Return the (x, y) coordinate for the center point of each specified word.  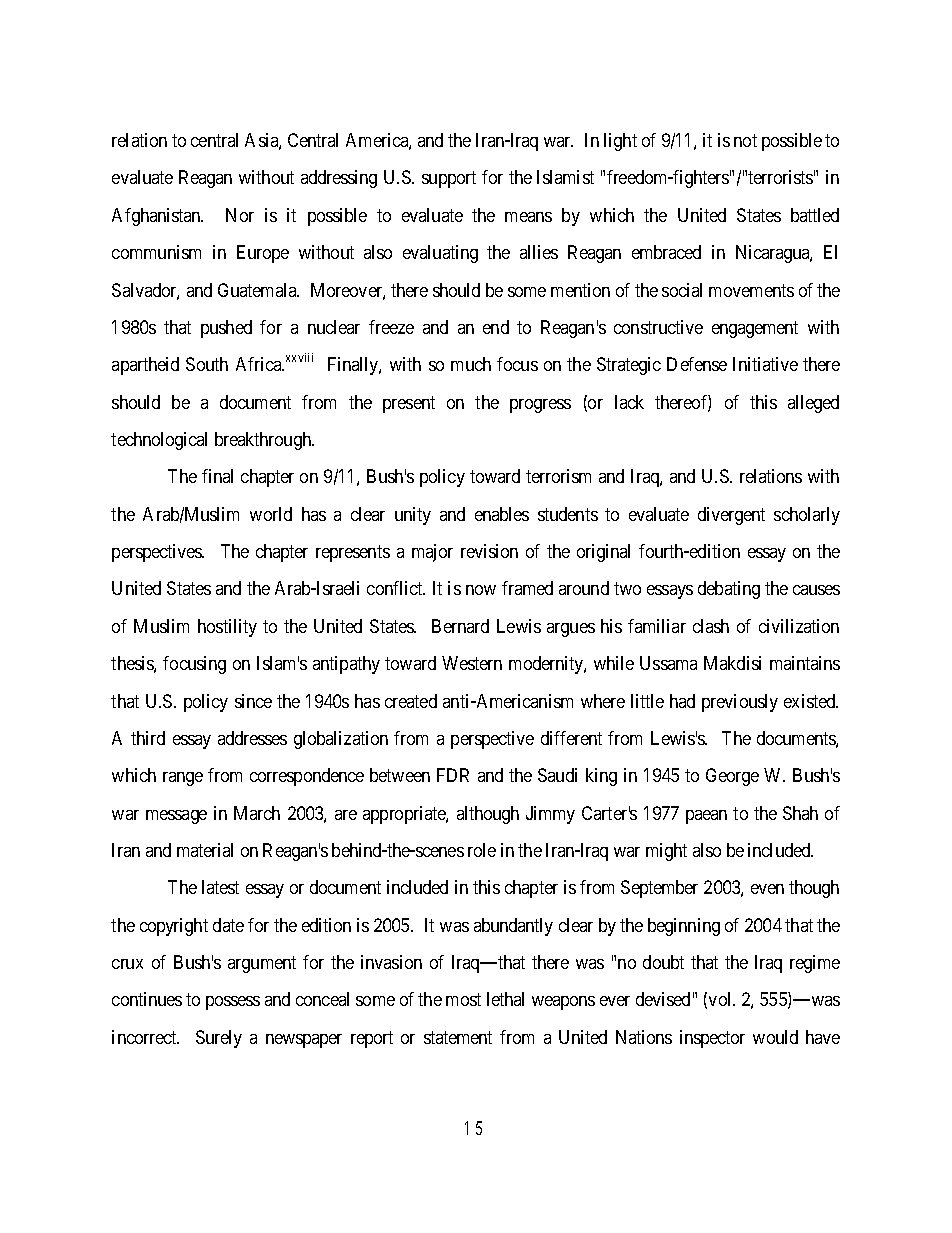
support (449, 180)
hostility (227, 628)
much (471, 364)
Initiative (765, 364)
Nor (240, 215)
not (745, 140)
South (207, 364)
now (481, 590)
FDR (453, 775)
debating (729, 590)
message (176, 817)
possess (233, 1003)
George (732, 777)
